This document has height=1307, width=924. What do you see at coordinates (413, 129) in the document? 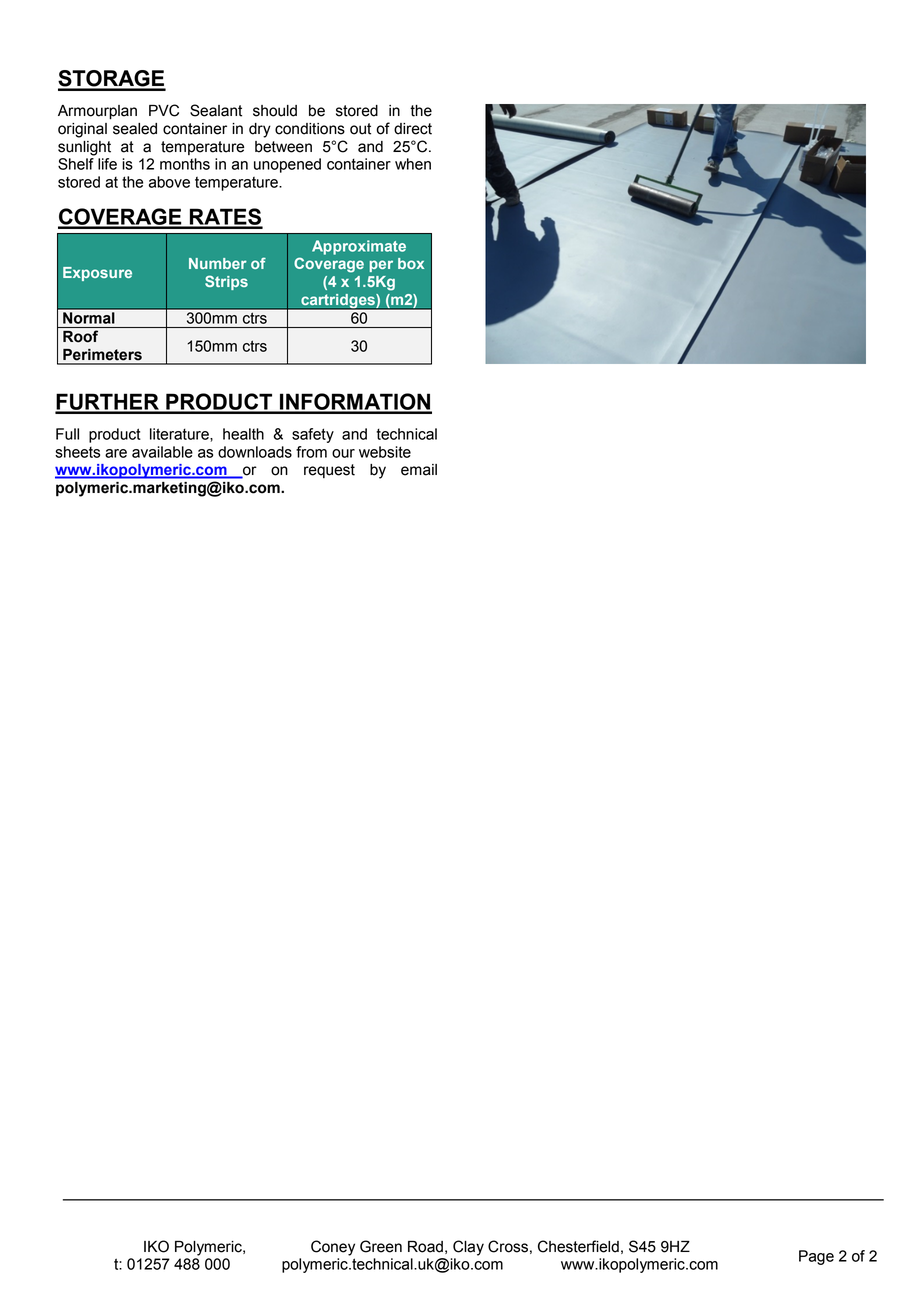
I see `direct` at bounding box center [413, 129].
